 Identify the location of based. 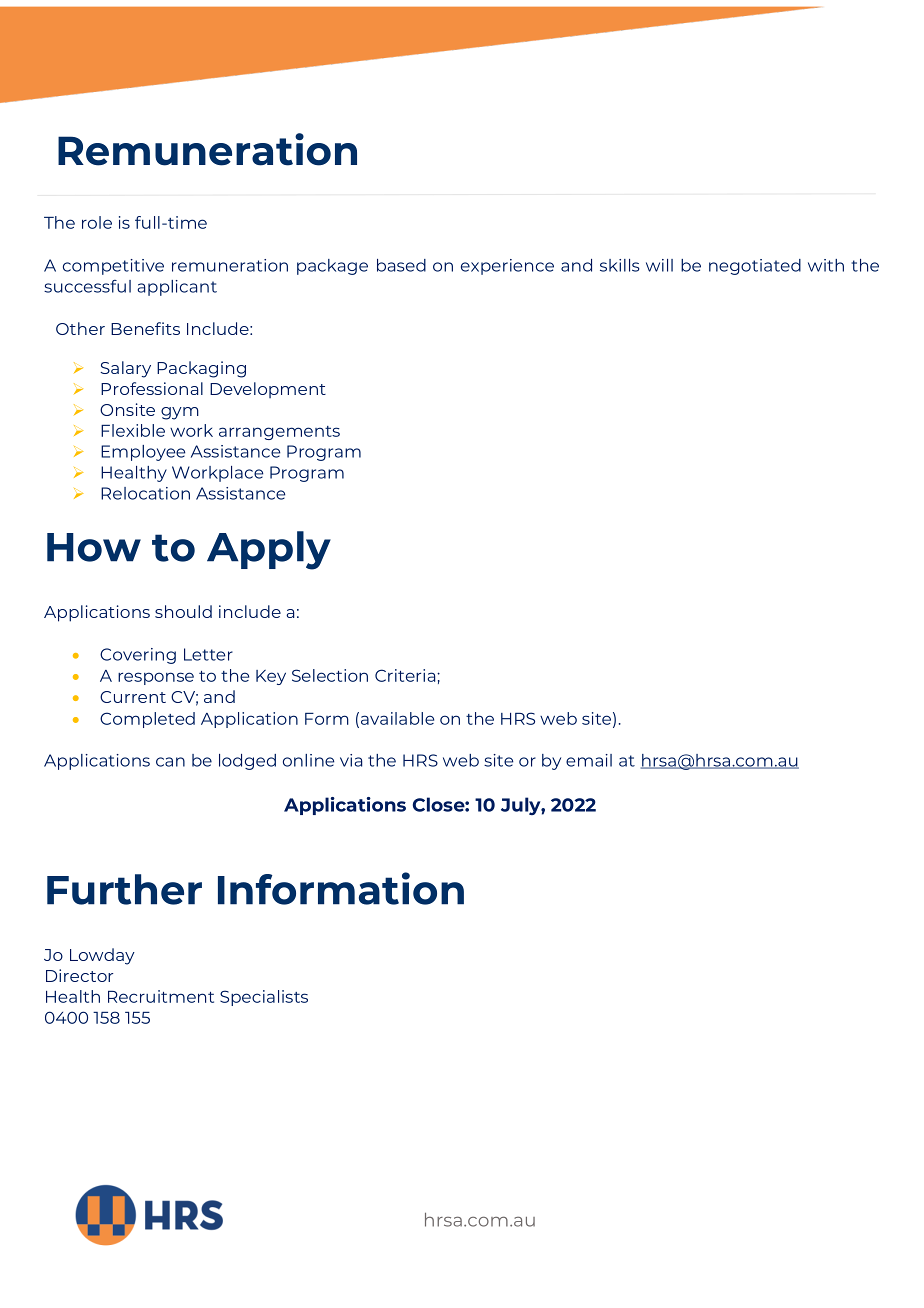
(401, 265).
